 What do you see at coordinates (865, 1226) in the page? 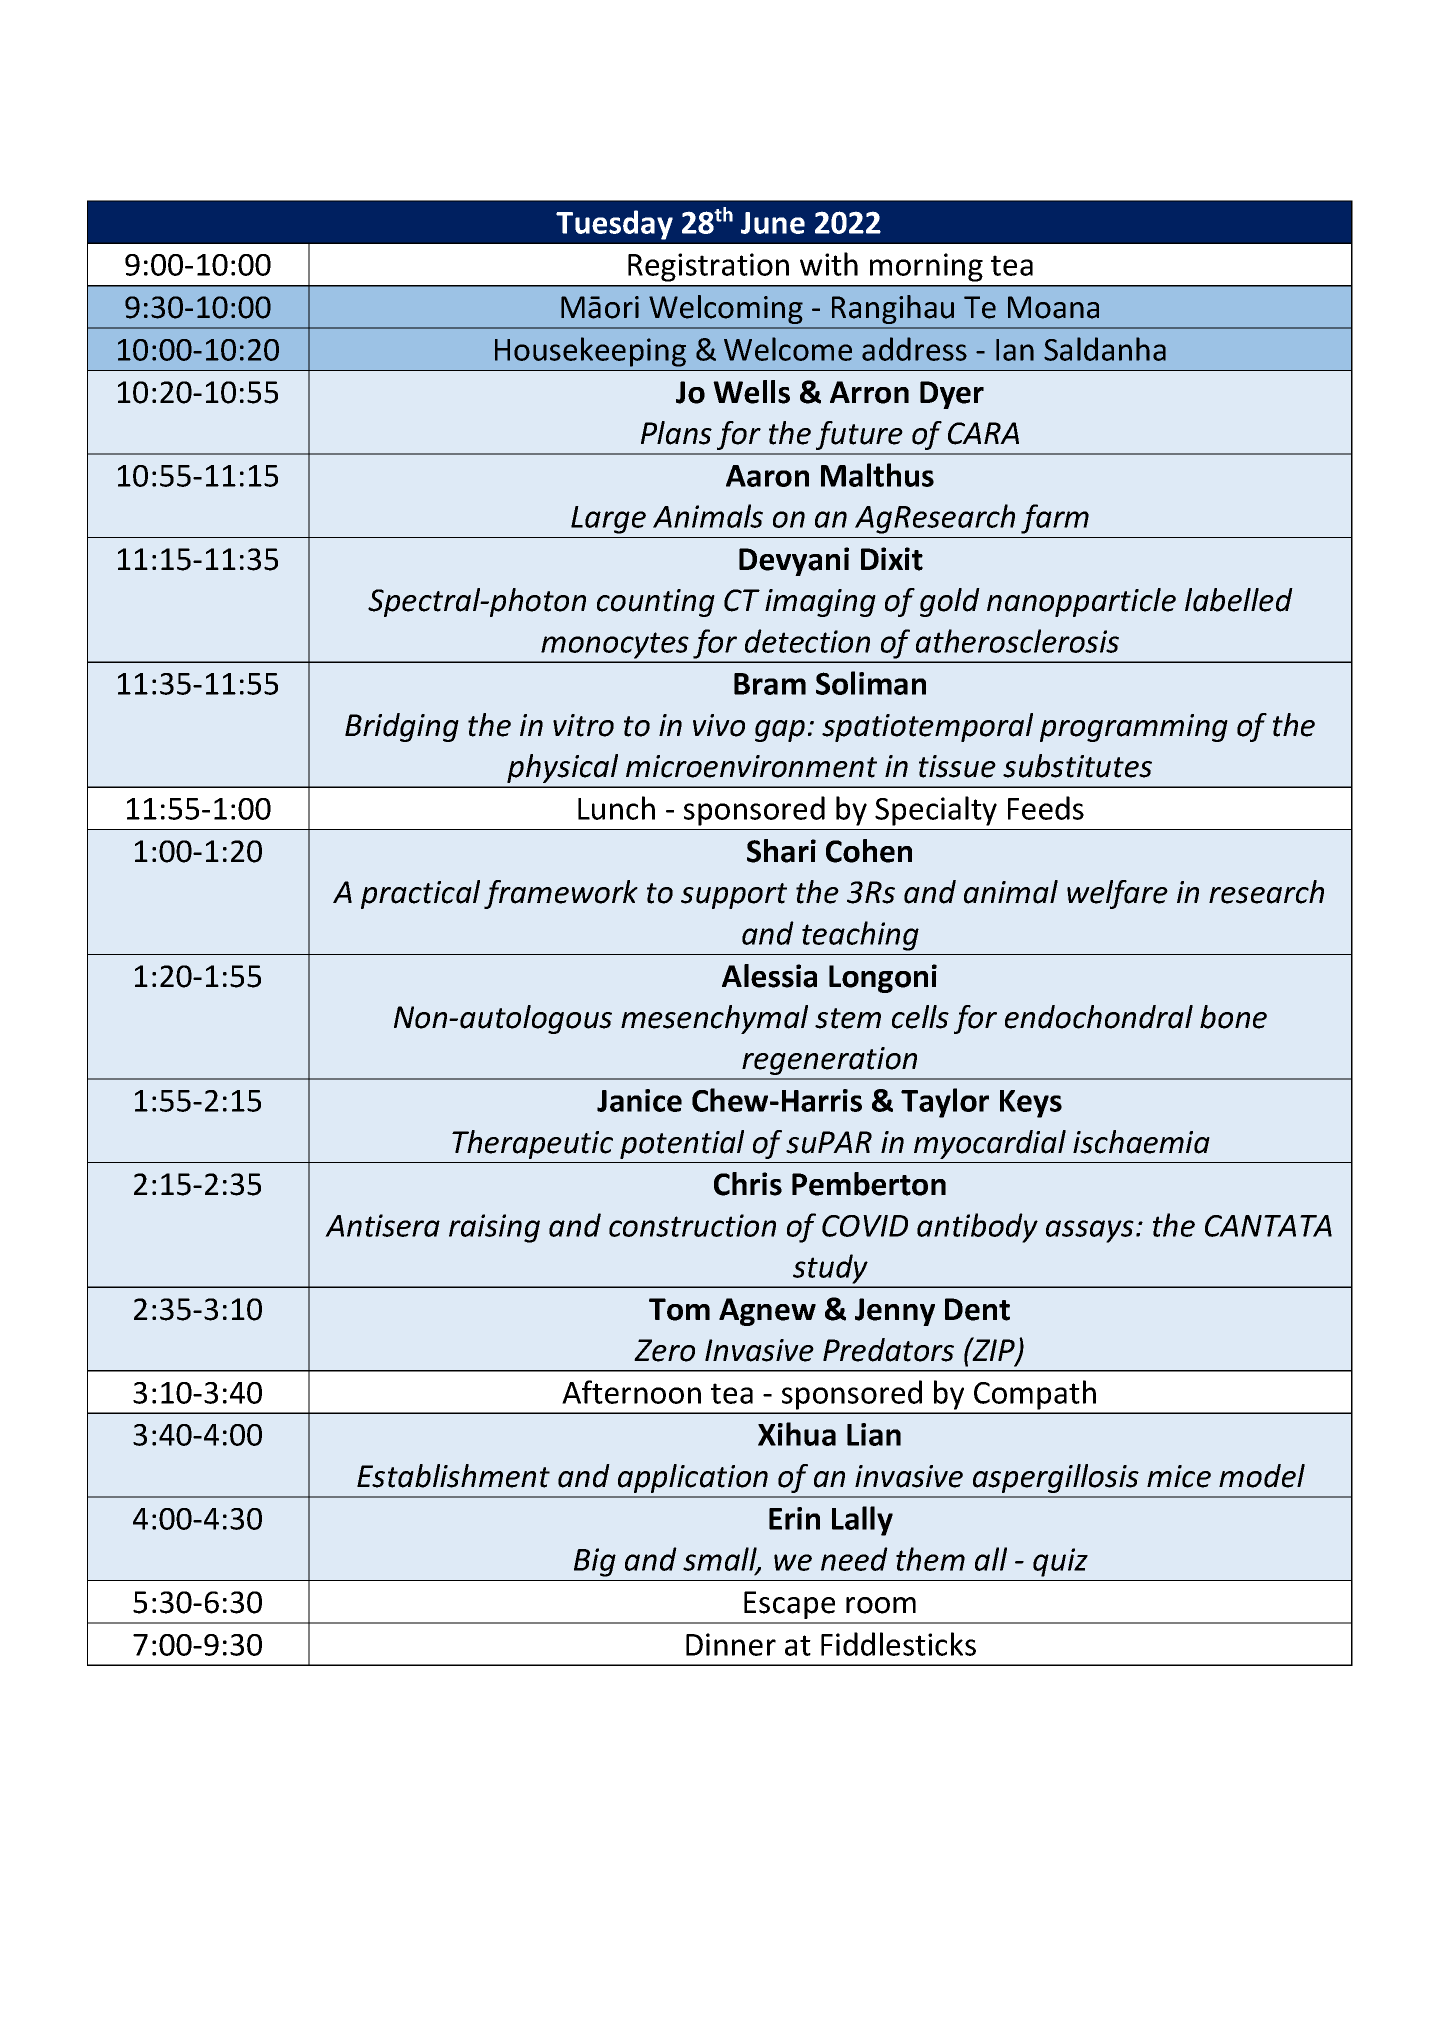
I see `COVID` at bounding box center [865, 1226].
